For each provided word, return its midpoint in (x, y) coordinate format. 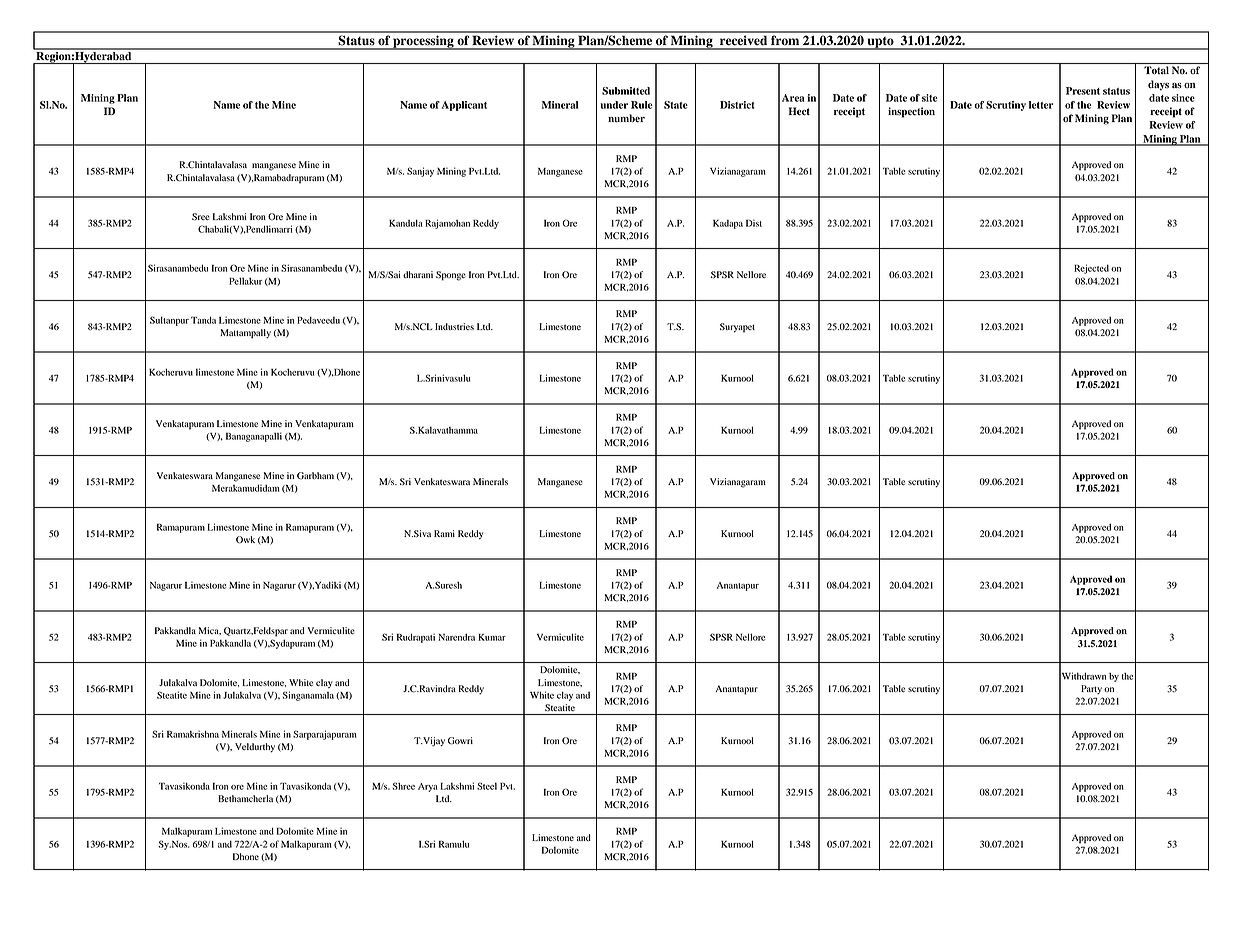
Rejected (1091, 269)
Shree (403, 786)
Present (1083, 91)
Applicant (464, 106)
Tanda (203, 320)
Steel (487, 786)
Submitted (626, 91)
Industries (454, 326)
